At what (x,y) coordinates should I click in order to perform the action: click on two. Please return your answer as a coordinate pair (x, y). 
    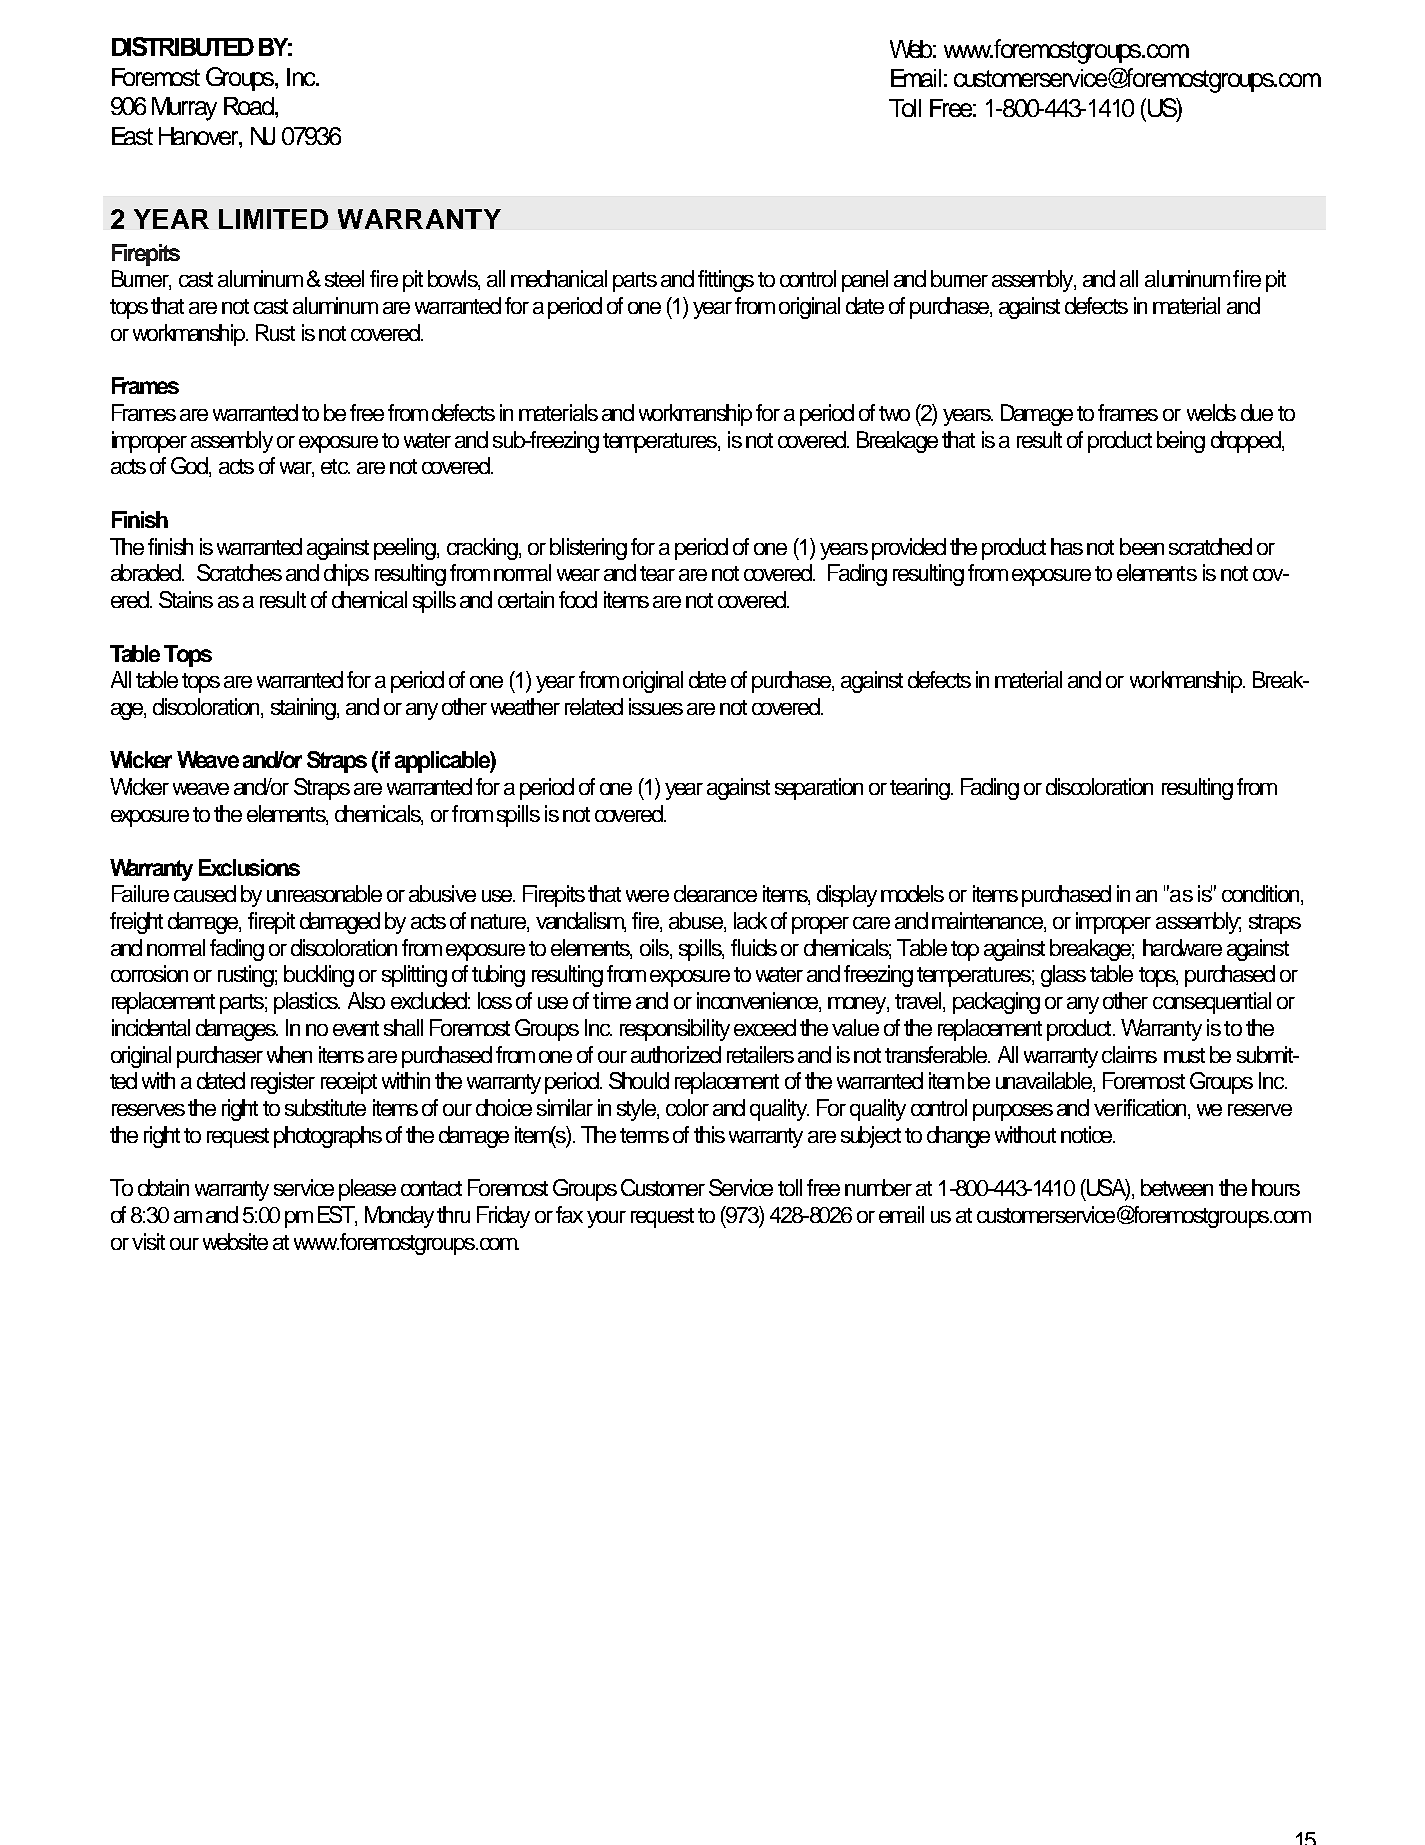
    Looking at the image, I should click on (894, 413).
